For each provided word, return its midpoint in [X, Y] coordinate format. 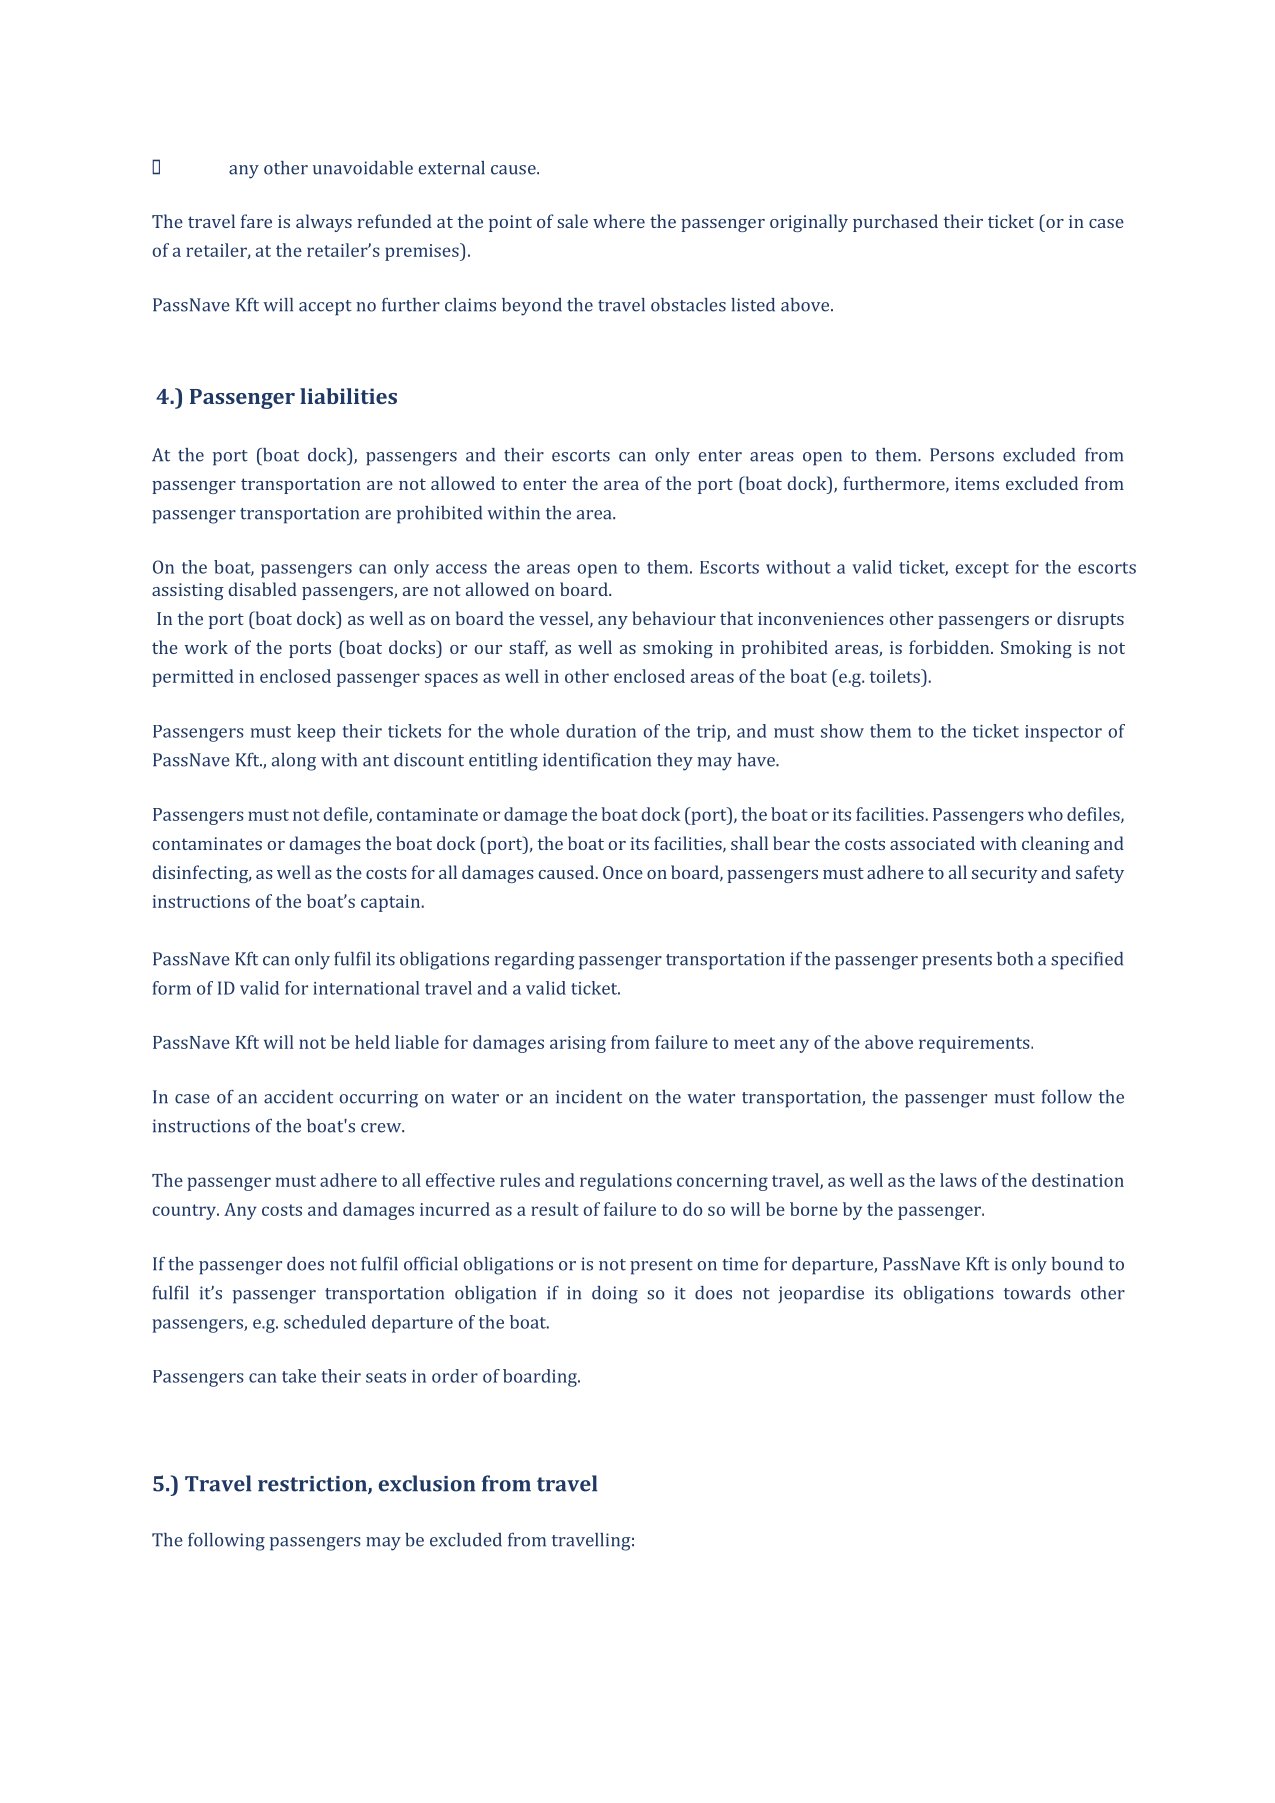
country [185, 1212]
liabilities [348, 396]
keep [316, 733]
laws [958, 1180]
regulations [626, 1182]
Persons [962, 455]
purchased [895, 223]
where [619, 221]
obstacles [688, 305]
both [1015, 959]
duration [601, 731]
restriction [313, 1485]
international [366, 988]
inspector [1063, 733]
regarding [534, 961]
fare [256, 221]
